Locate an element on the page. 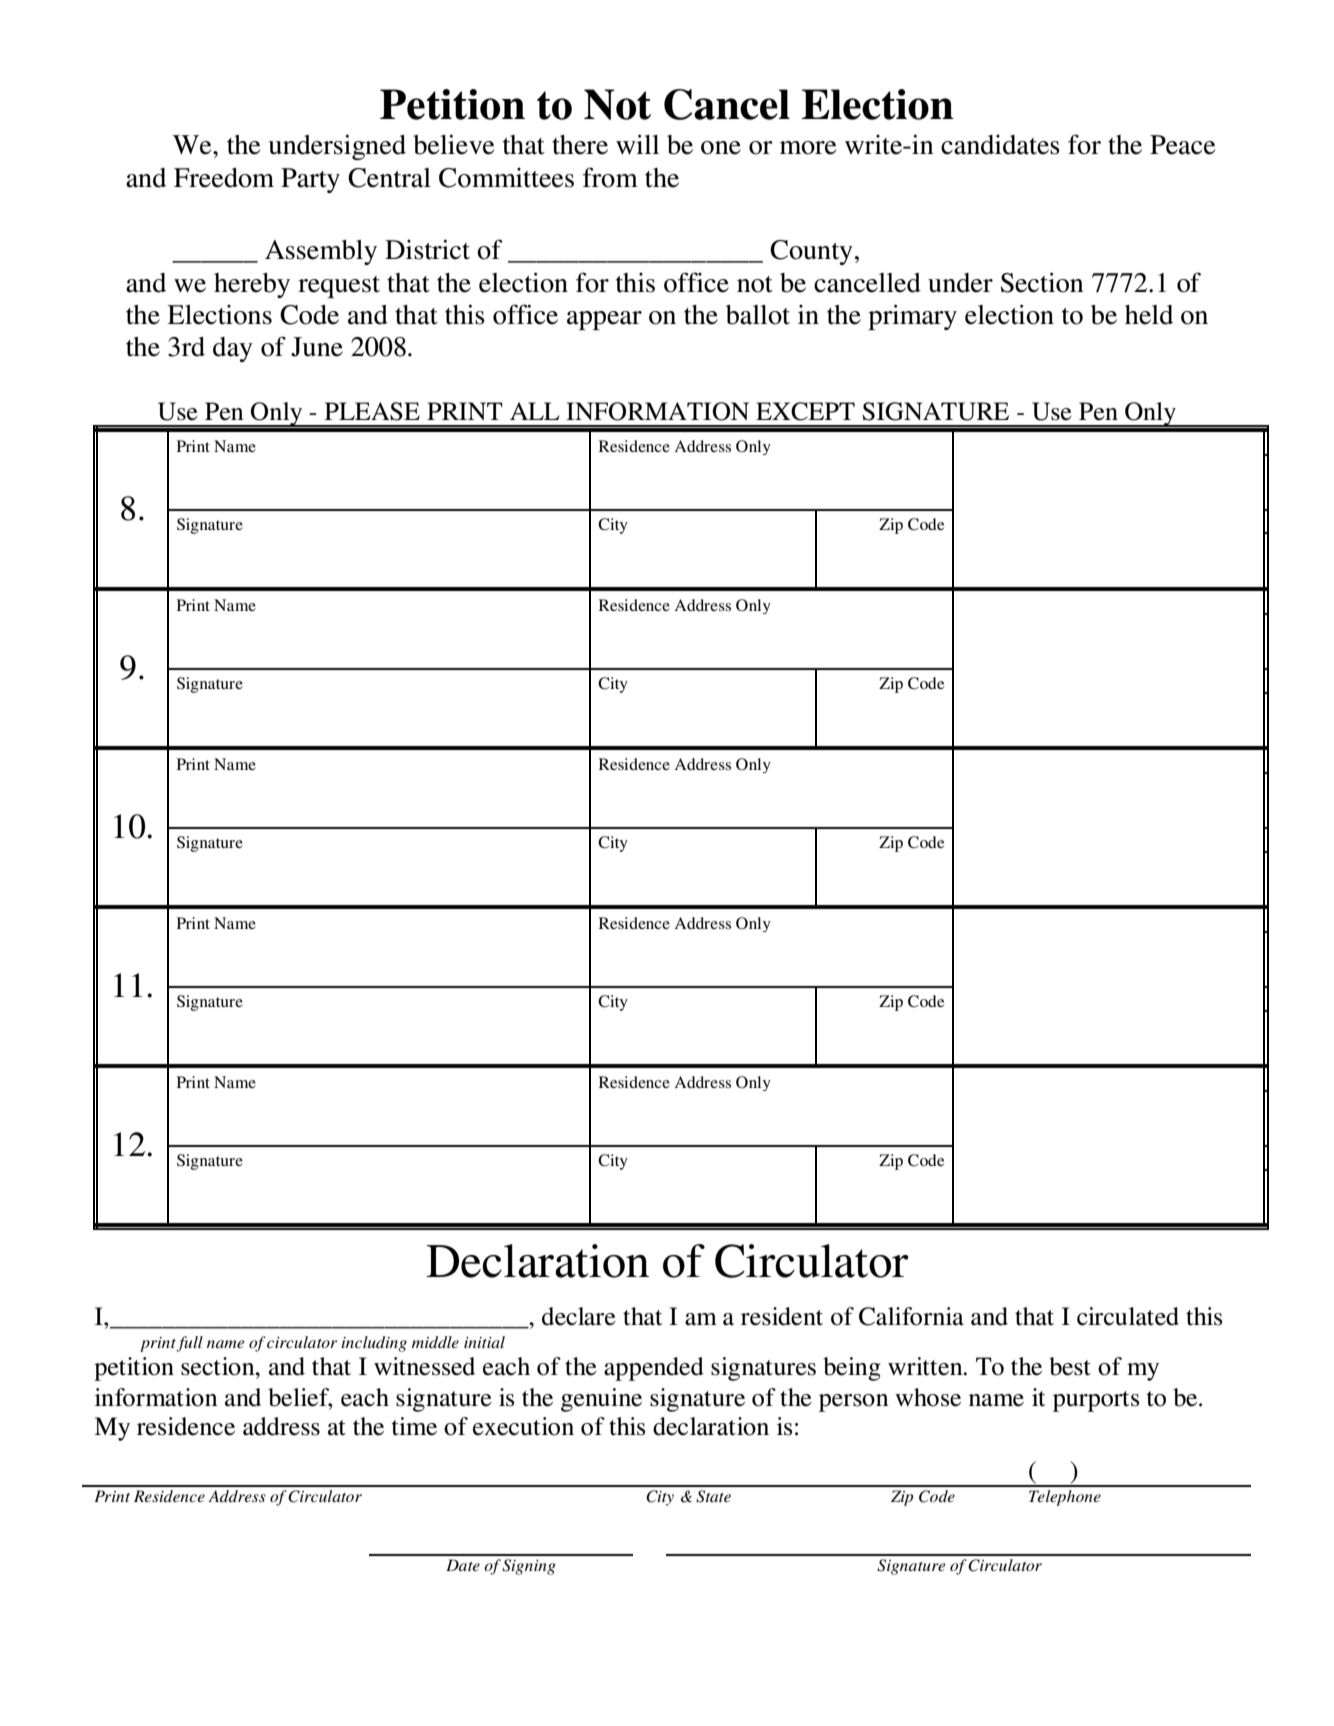  from is located at coordinates (610, 177).
